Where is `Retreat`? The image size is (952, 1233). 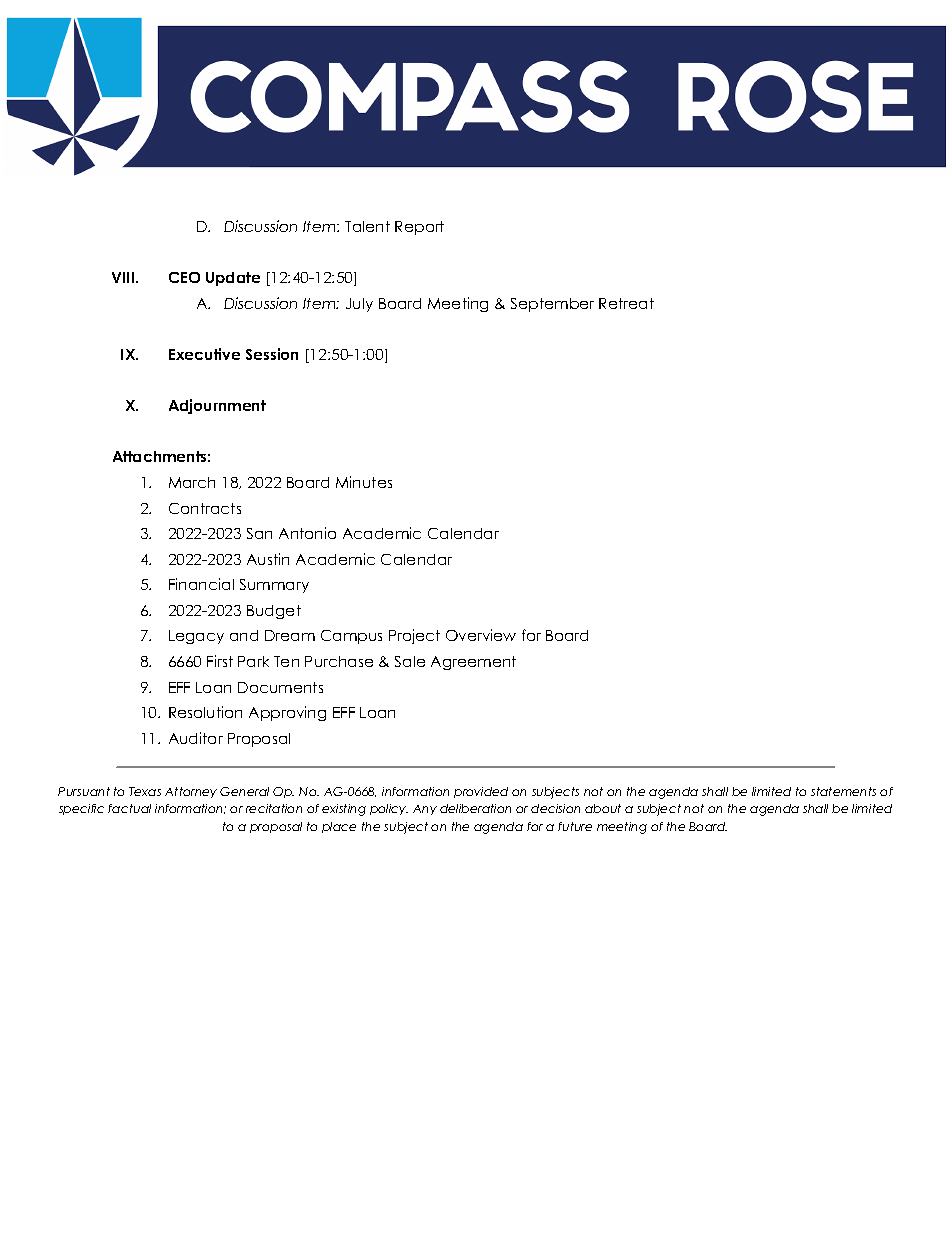
Retreat is located at coordinates (626, 303).
